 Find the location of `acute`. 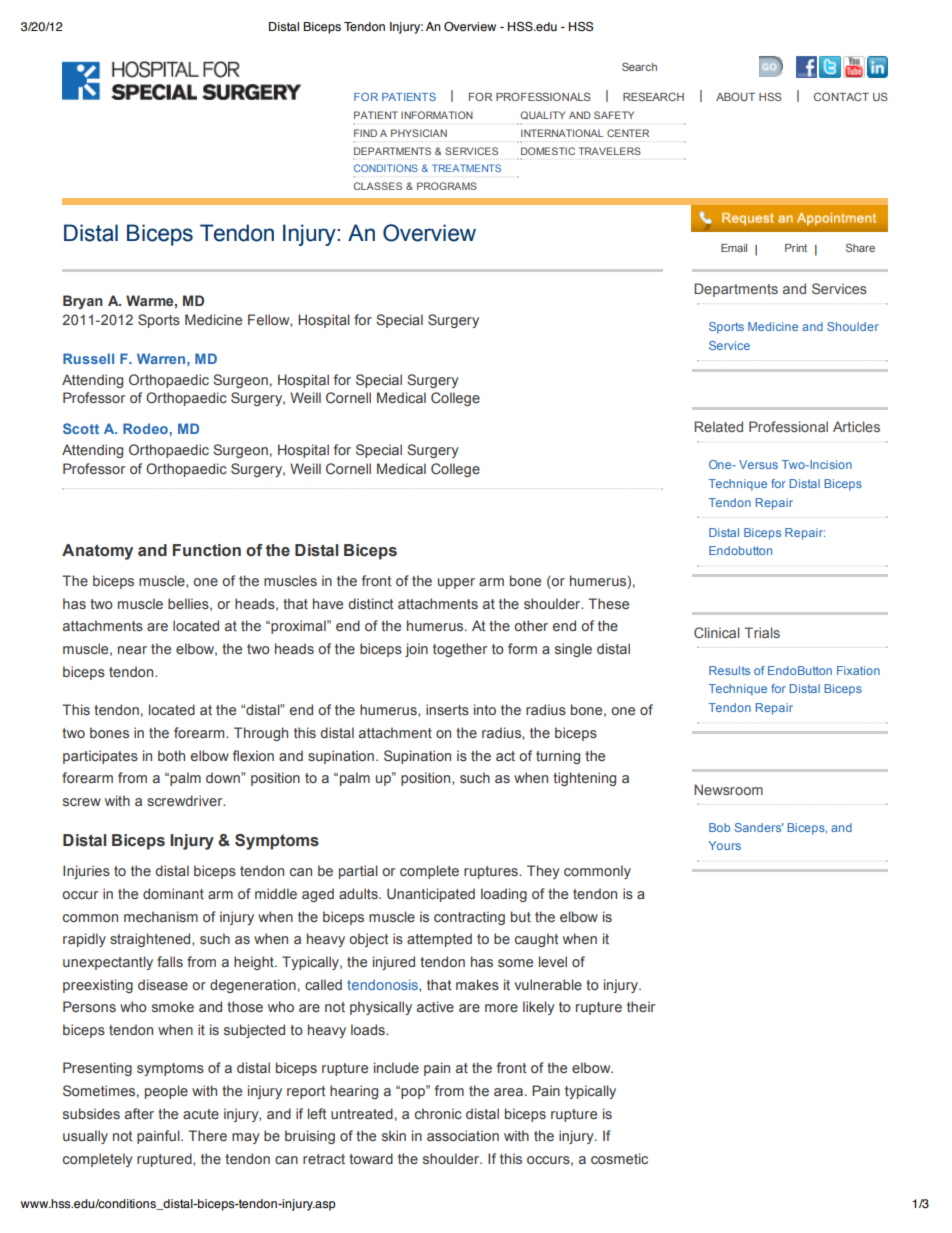

acute is located at coordinates (201, 1114).
